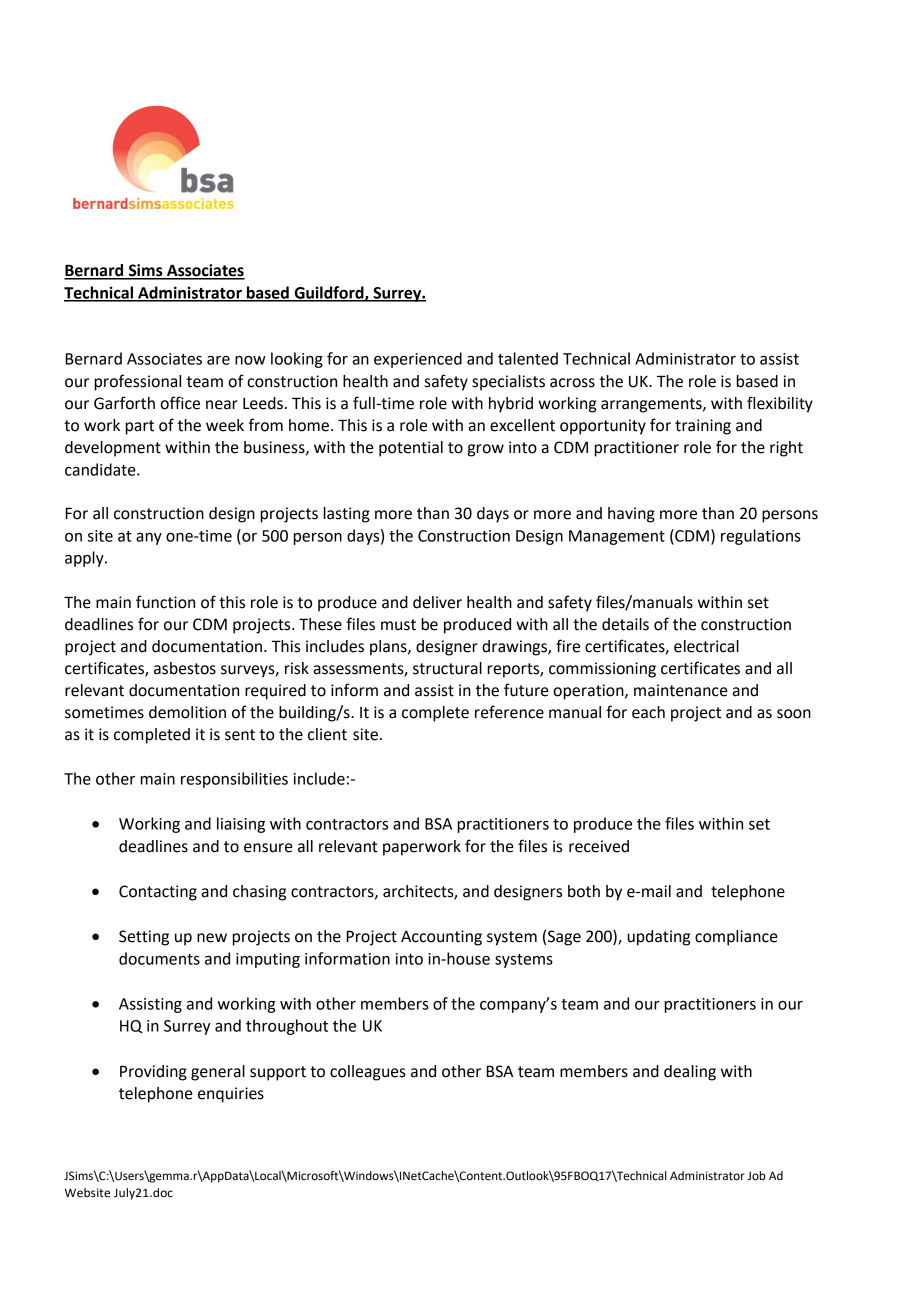 The image size is (924, 1308). I want to click on each, so click(648, 712).
